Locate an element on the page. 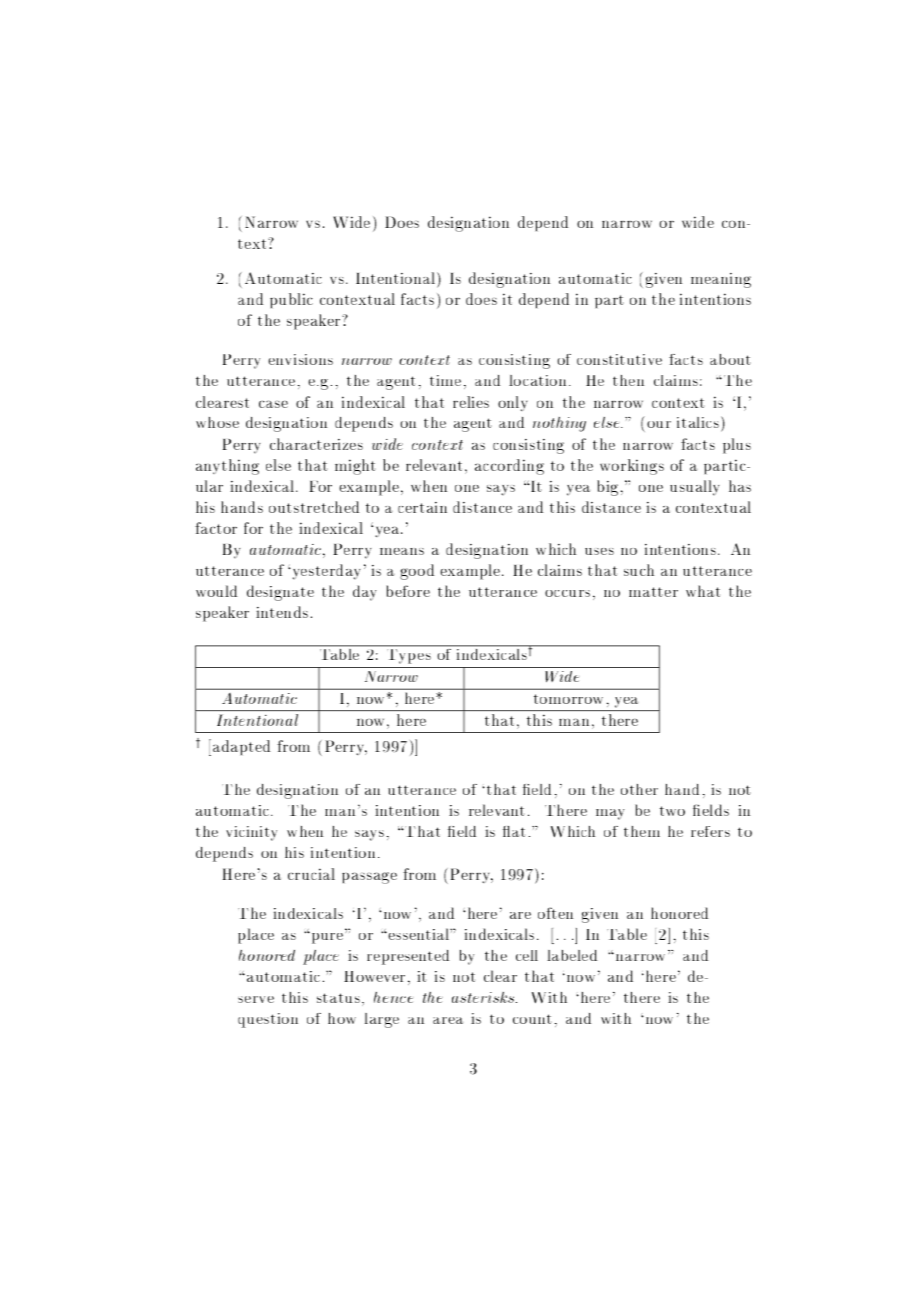  certain is located at coordinates (422, 507).
